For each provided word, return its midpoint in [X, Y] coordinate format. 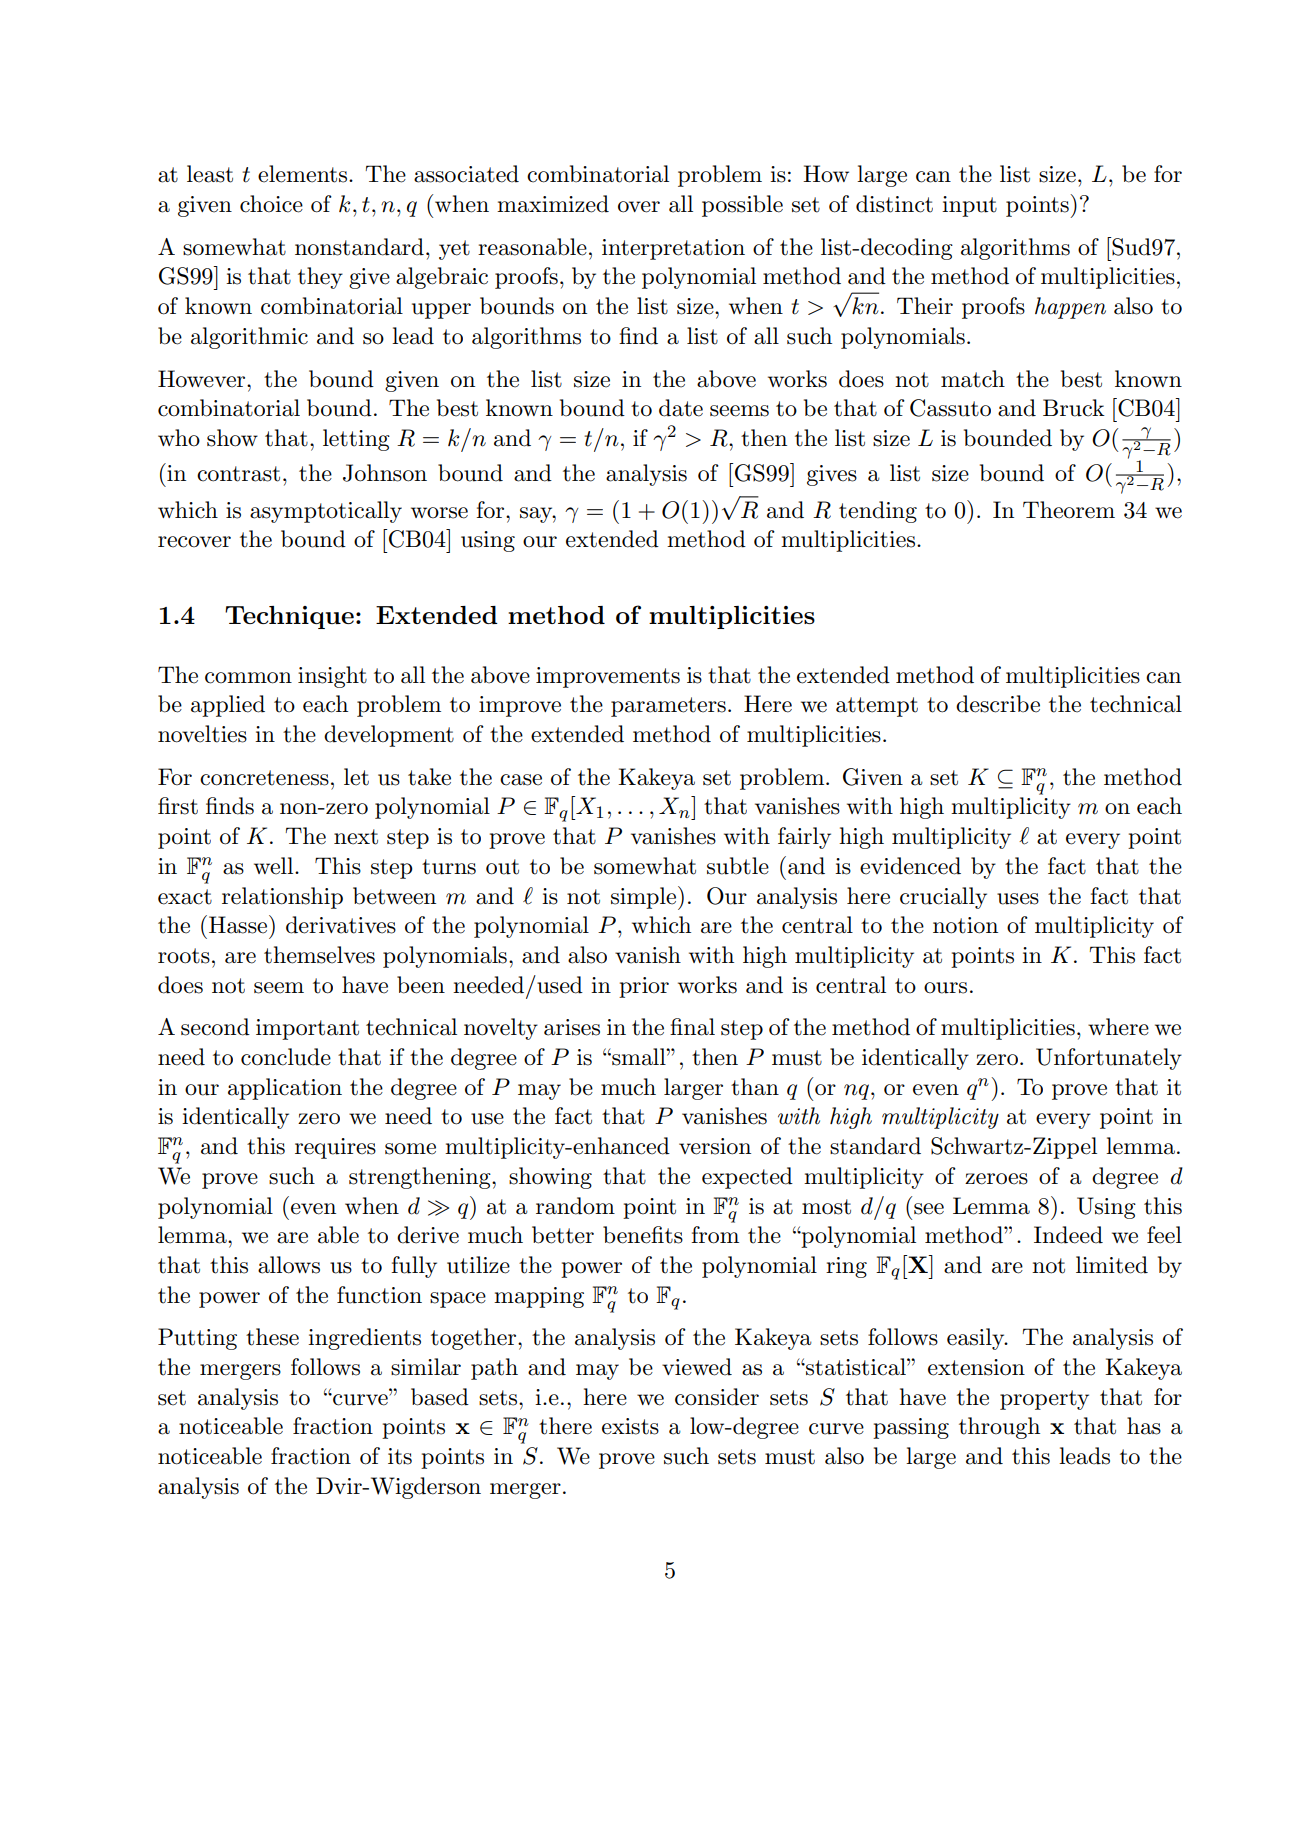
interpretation [673, 249]
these [272, 1337]
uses [1018, 899]
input [969, 206]
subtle [738, 866]
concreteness [264, 778]
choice [271, 204]
